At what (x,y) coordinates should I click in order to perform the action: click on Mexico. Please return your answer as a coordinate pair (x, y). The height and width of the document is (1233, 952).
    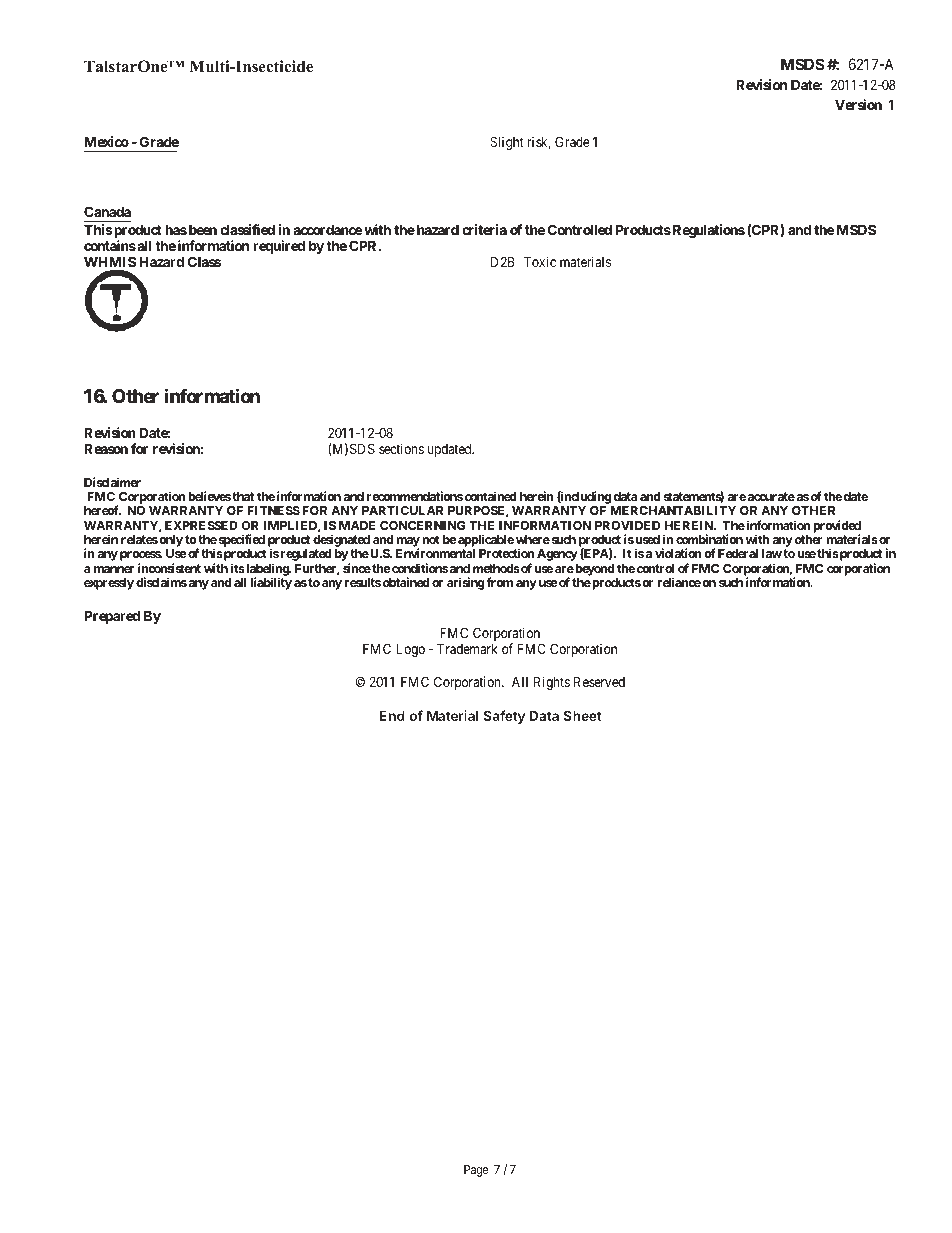
    Looking at the image, I should click on (106, 141).
